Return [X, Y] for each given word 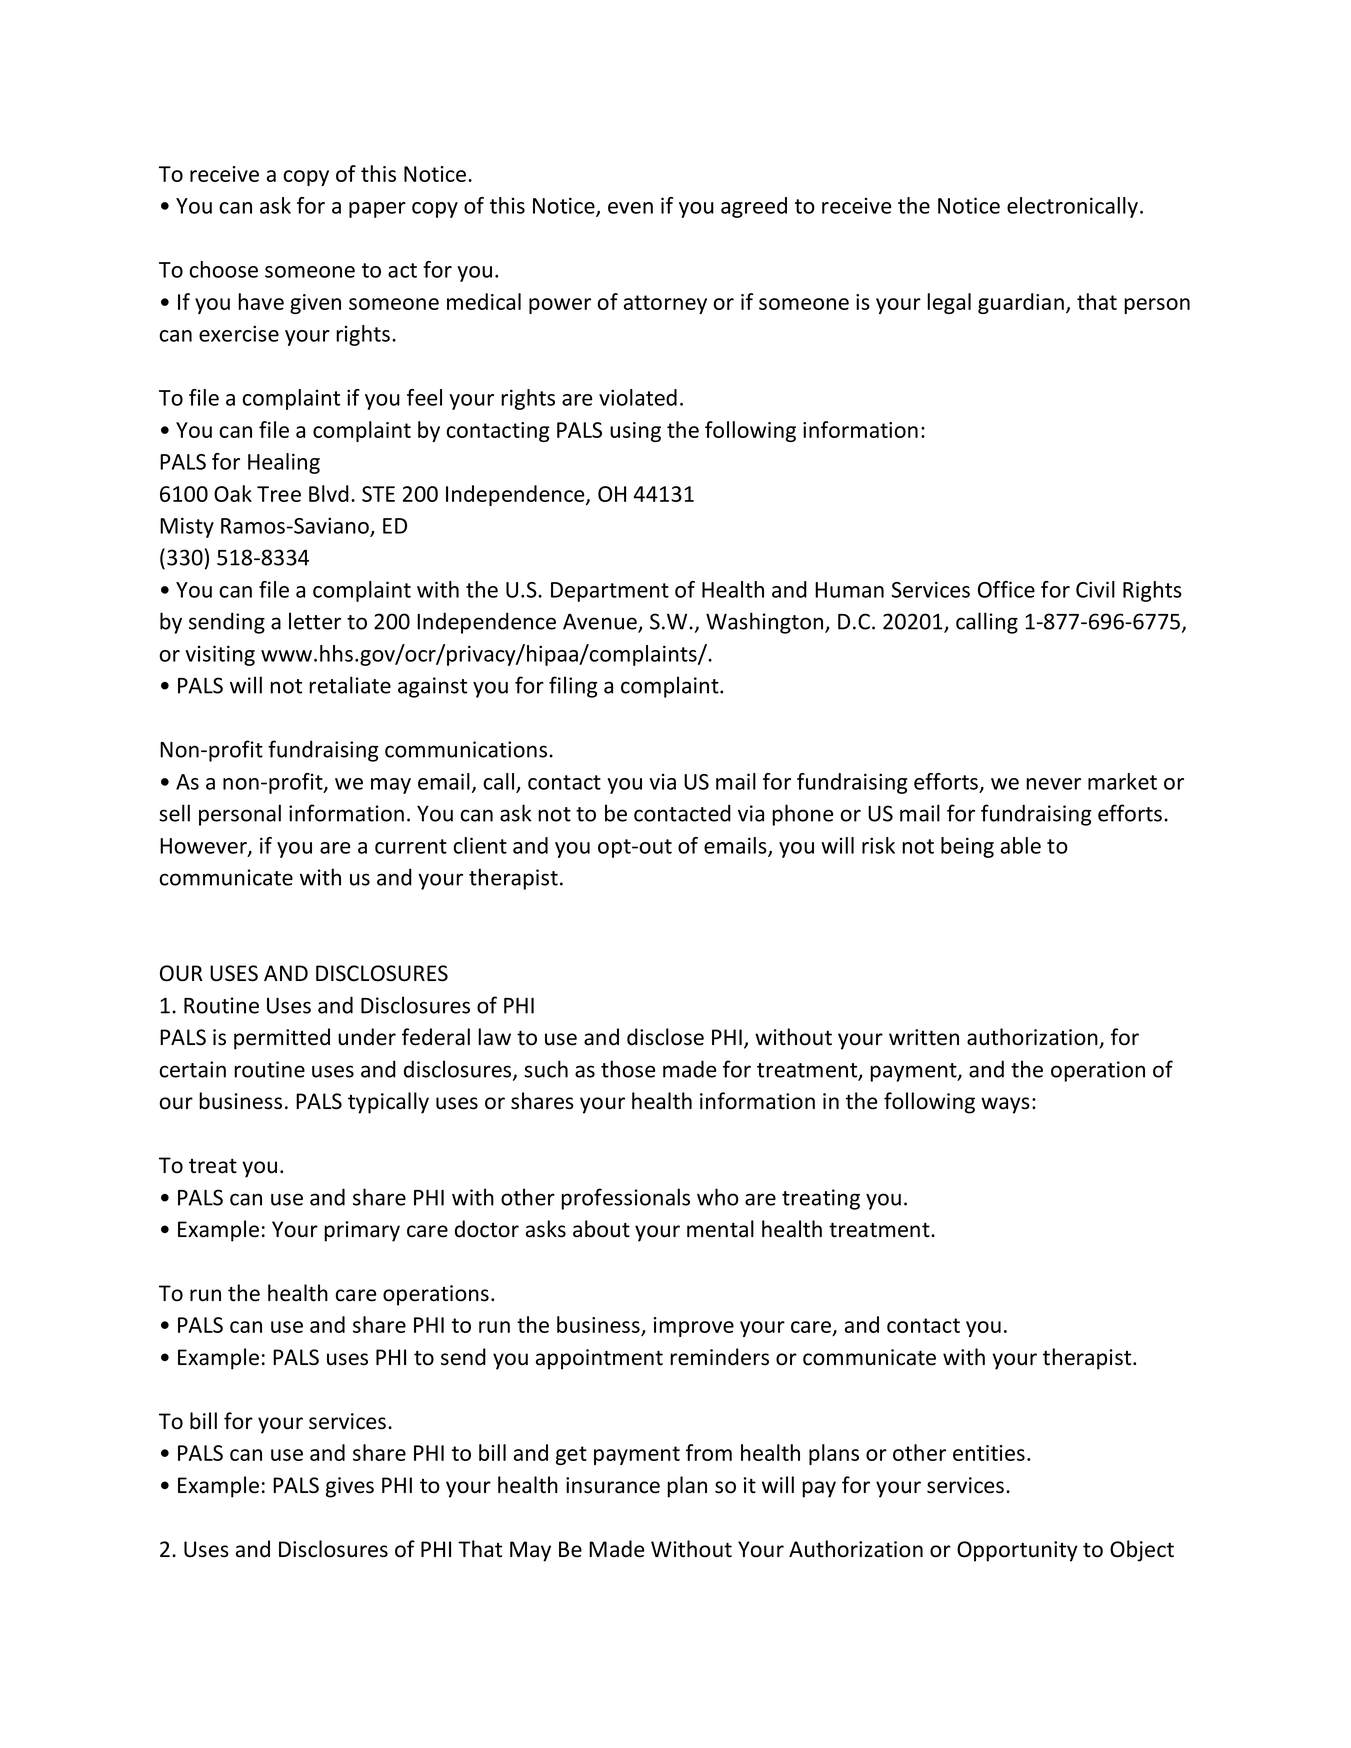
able [1021, 845]
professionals [625, 1199]
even [630, 208]
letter [315, 621]
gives [350, 1487]
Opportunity [1017, 1551]
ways [1005, 1105]
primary [362, 1231]
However [204, 847]
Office [1006, 589]
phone [803, 815]
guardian [1021, 303]
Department [610, 592]
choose [224, 269]
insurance [613, 1485]
